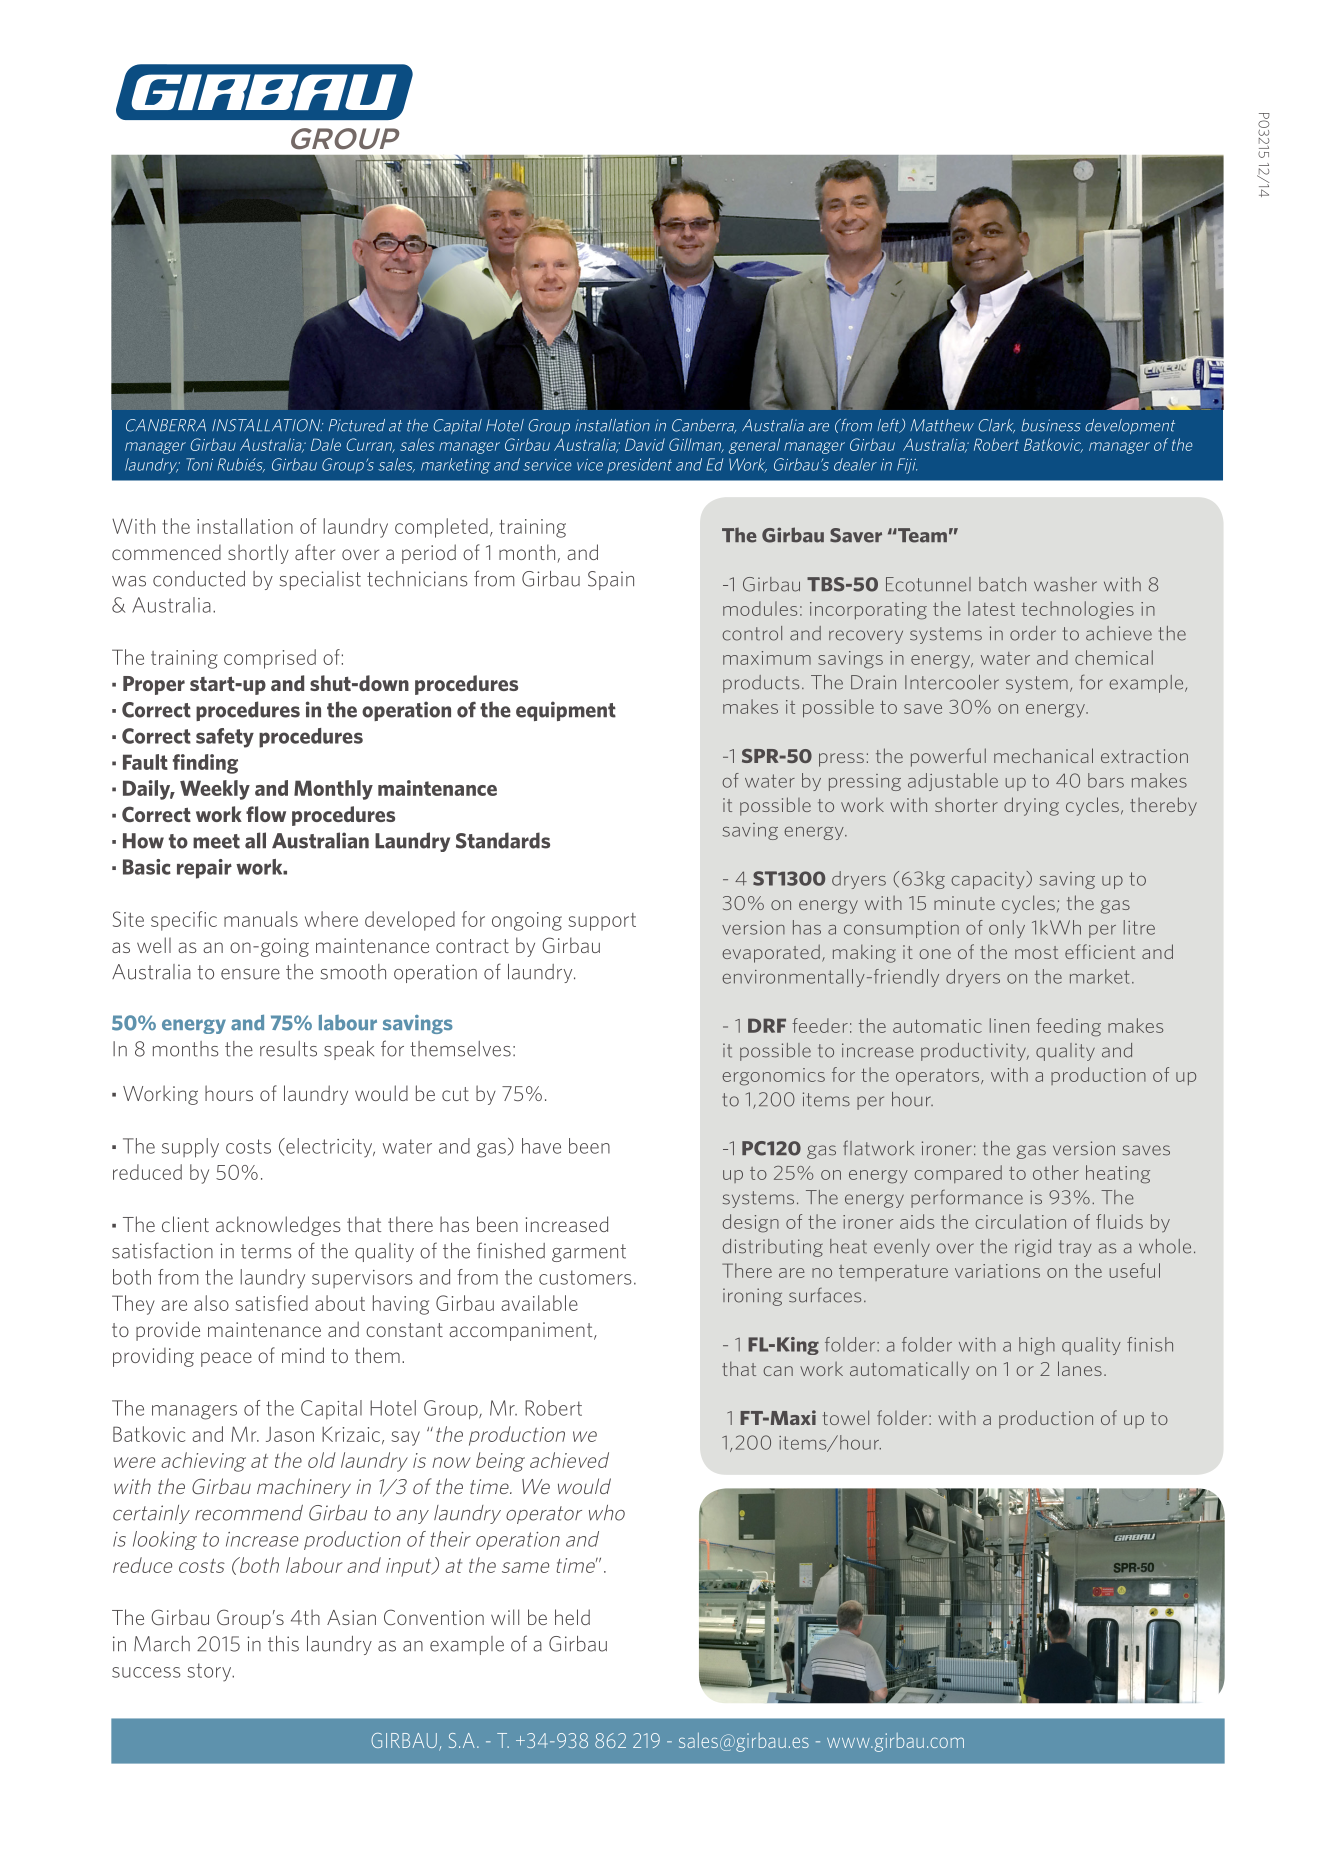  I want to click on drying, so click(1031, 806).
